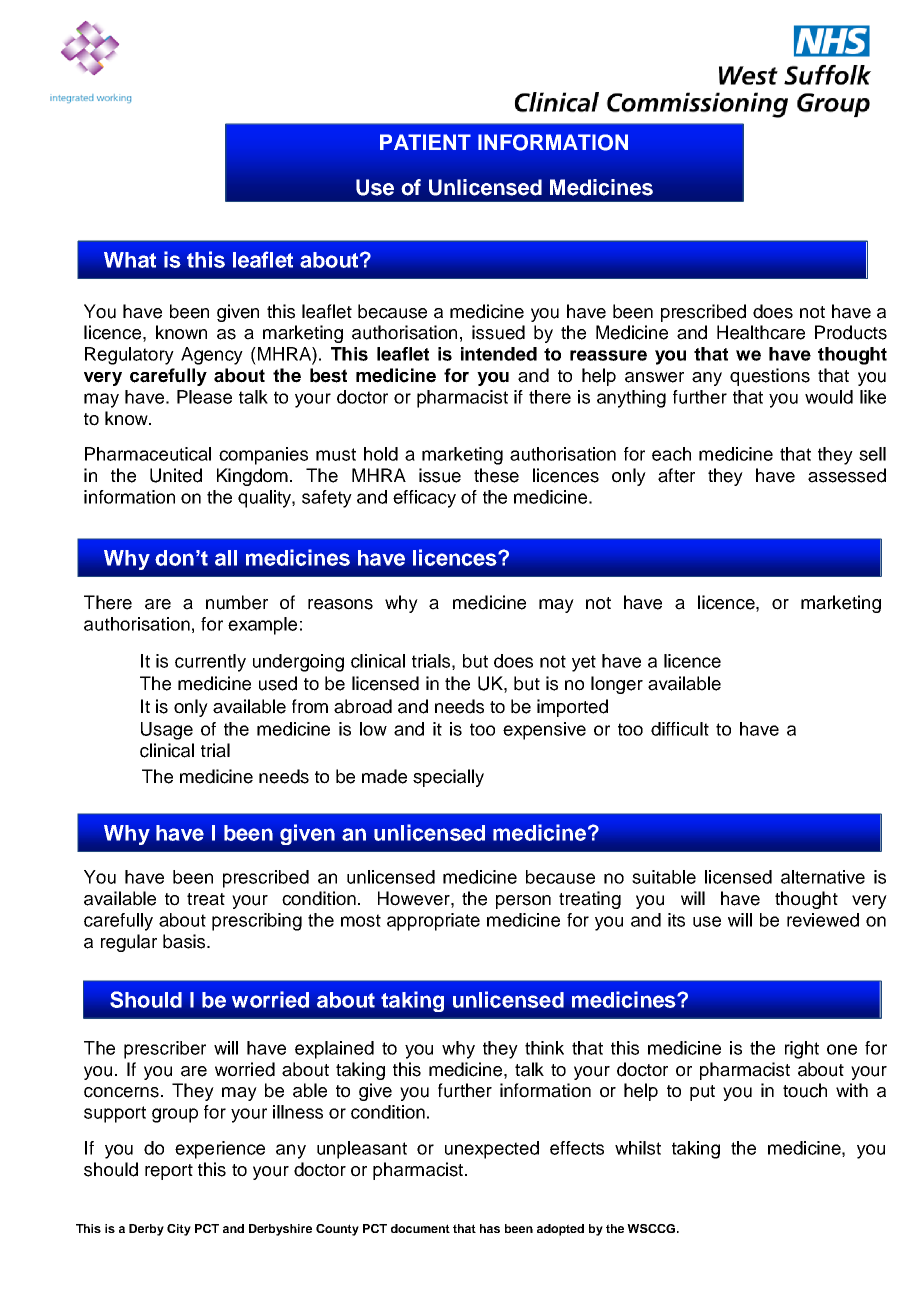  Describe the element at coordinates (490, 1228) in the document. I see `has` at that location.
